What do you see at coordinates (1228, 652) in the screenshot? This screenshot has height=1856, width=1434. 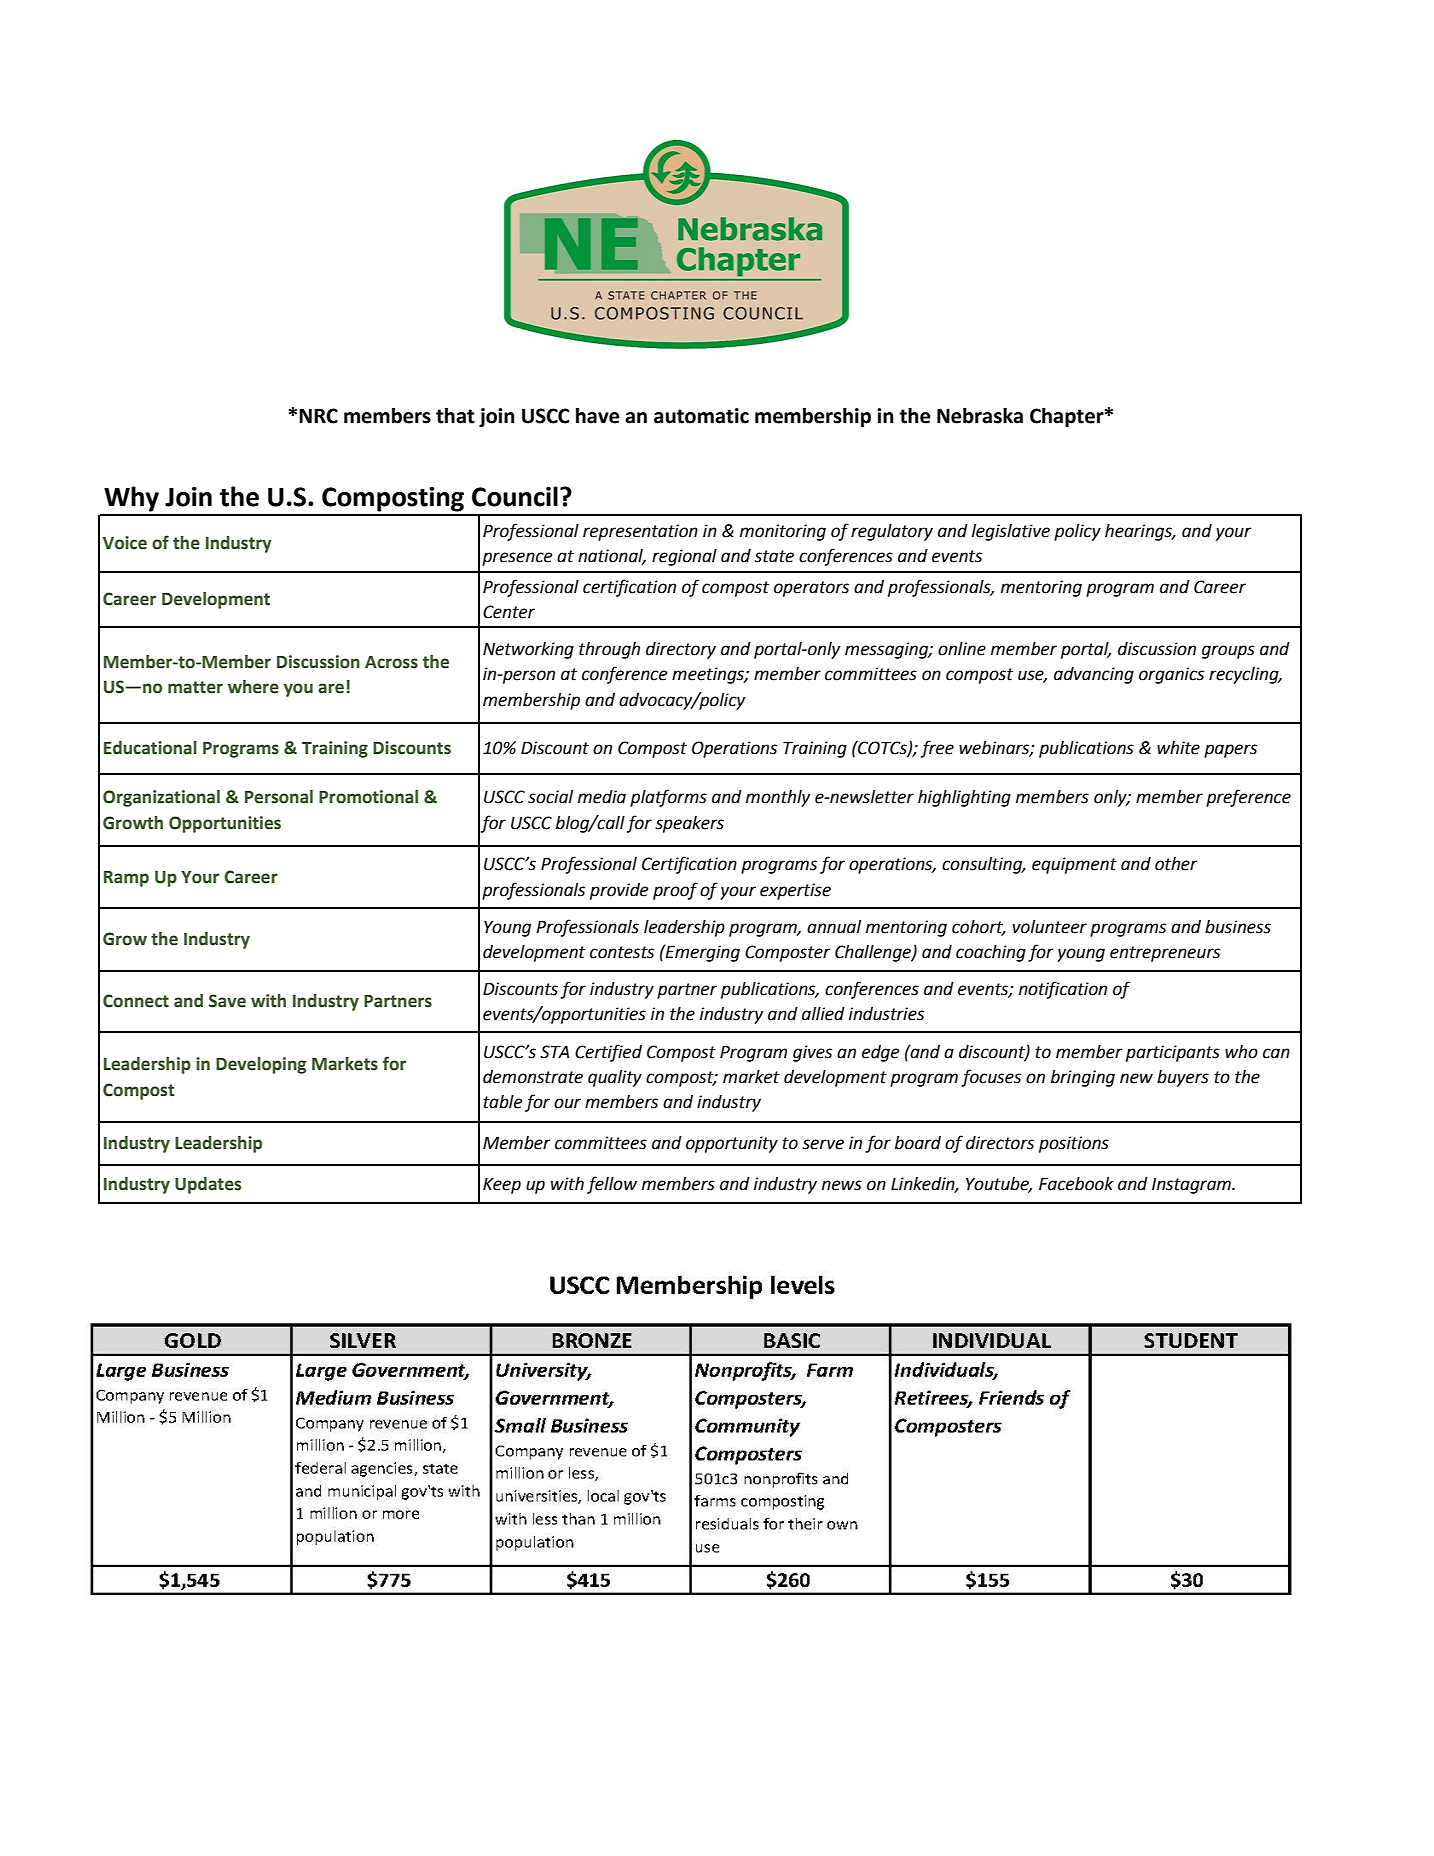 I see `groups` at bounding box center [1228, 652].
